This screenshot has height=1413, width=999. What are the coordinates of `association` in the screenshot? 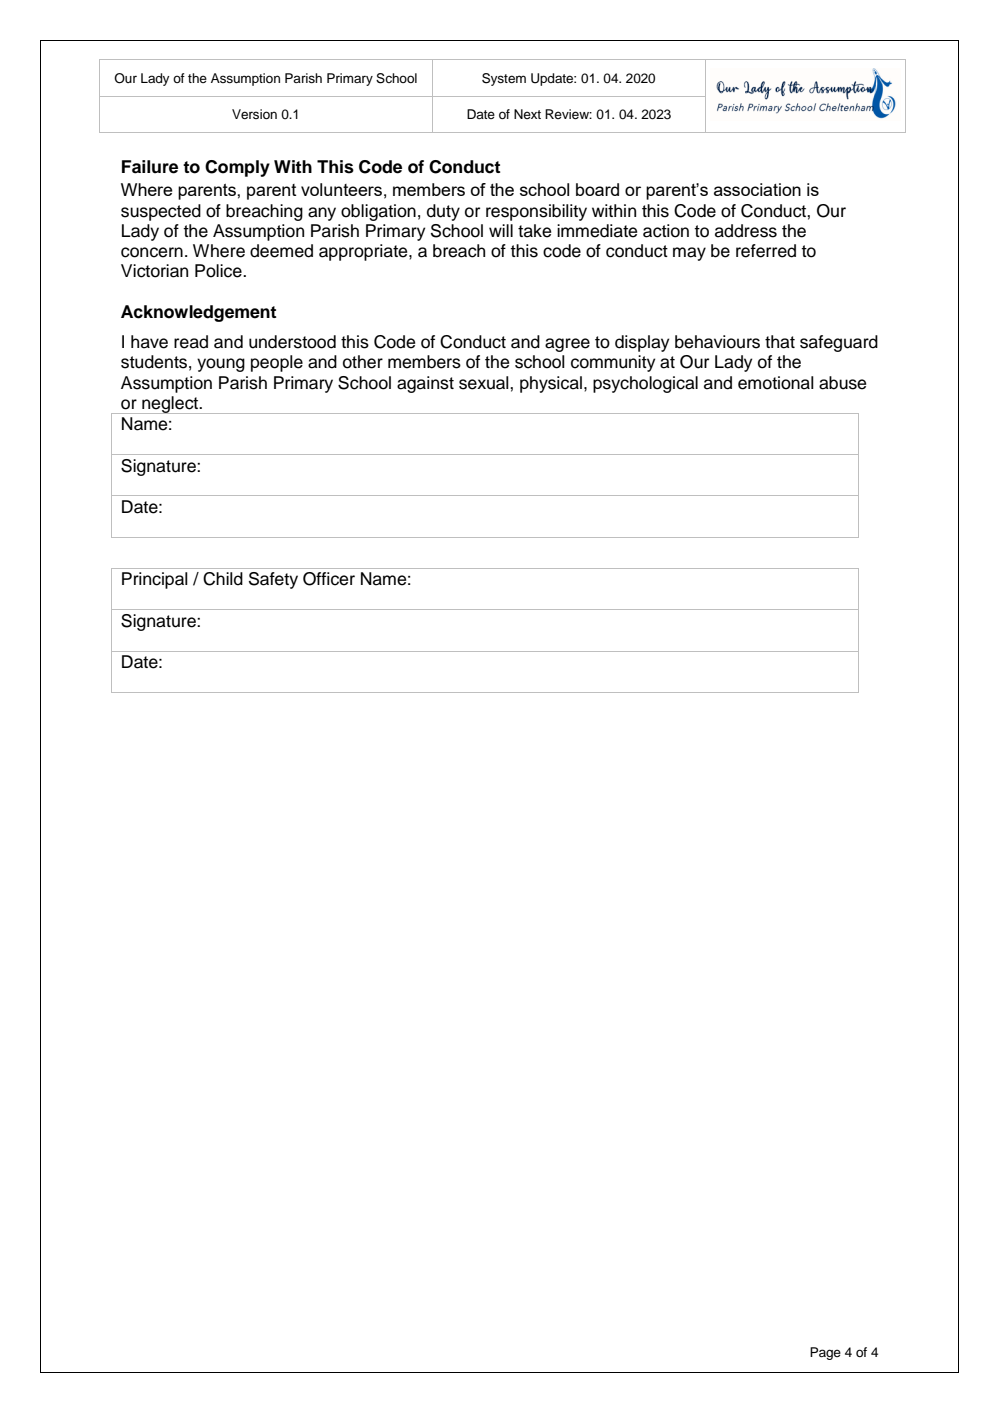 It's located at (757, 189).
